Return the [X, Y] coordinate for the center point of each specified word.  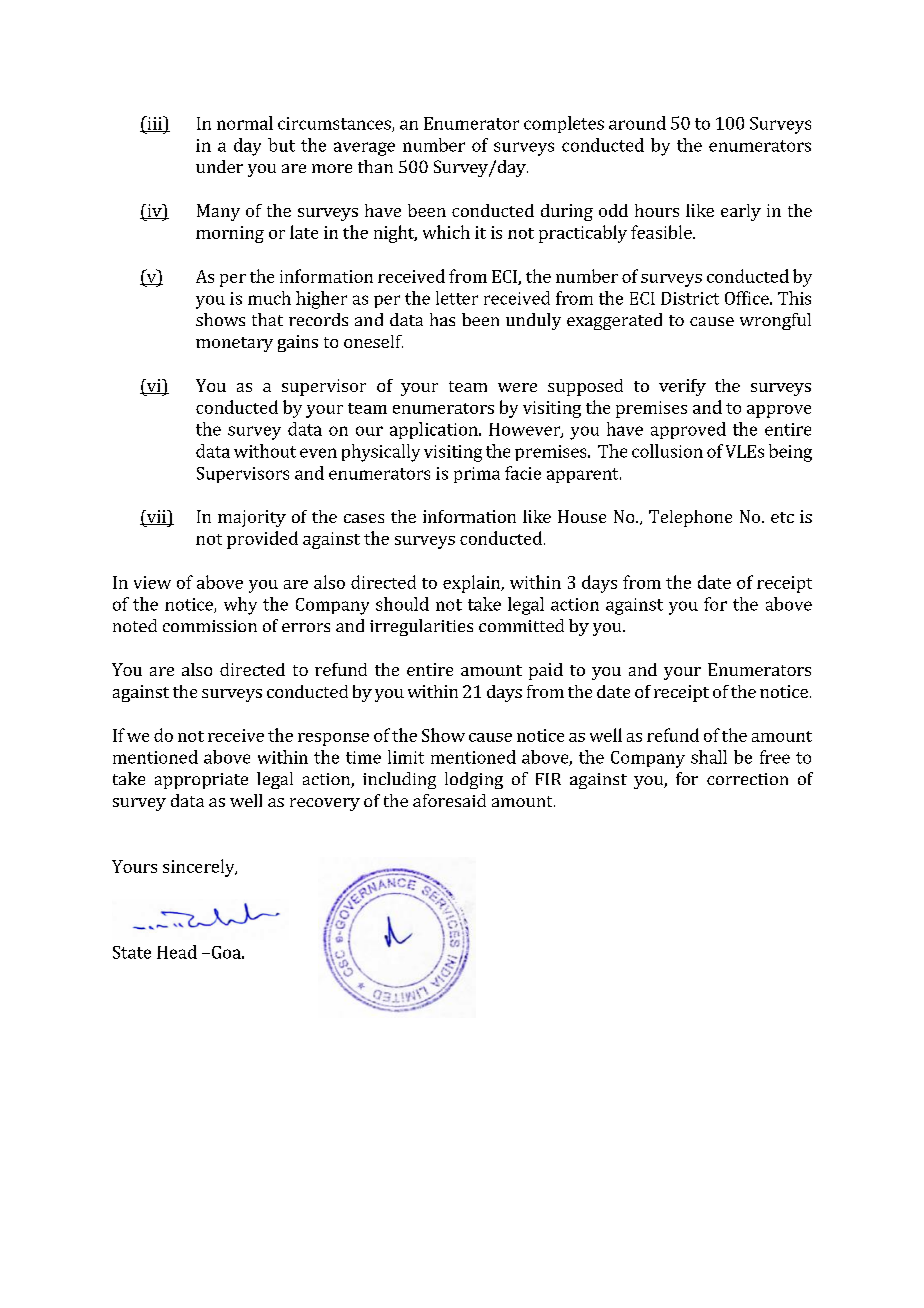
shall [709, 757]
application [435, 430]
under [219, 166]
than [375, 166]
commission [210, 626]
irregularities [421, 627]
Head [177, 952]
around [637, 123]
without [265, 451]
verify [682, 387]
